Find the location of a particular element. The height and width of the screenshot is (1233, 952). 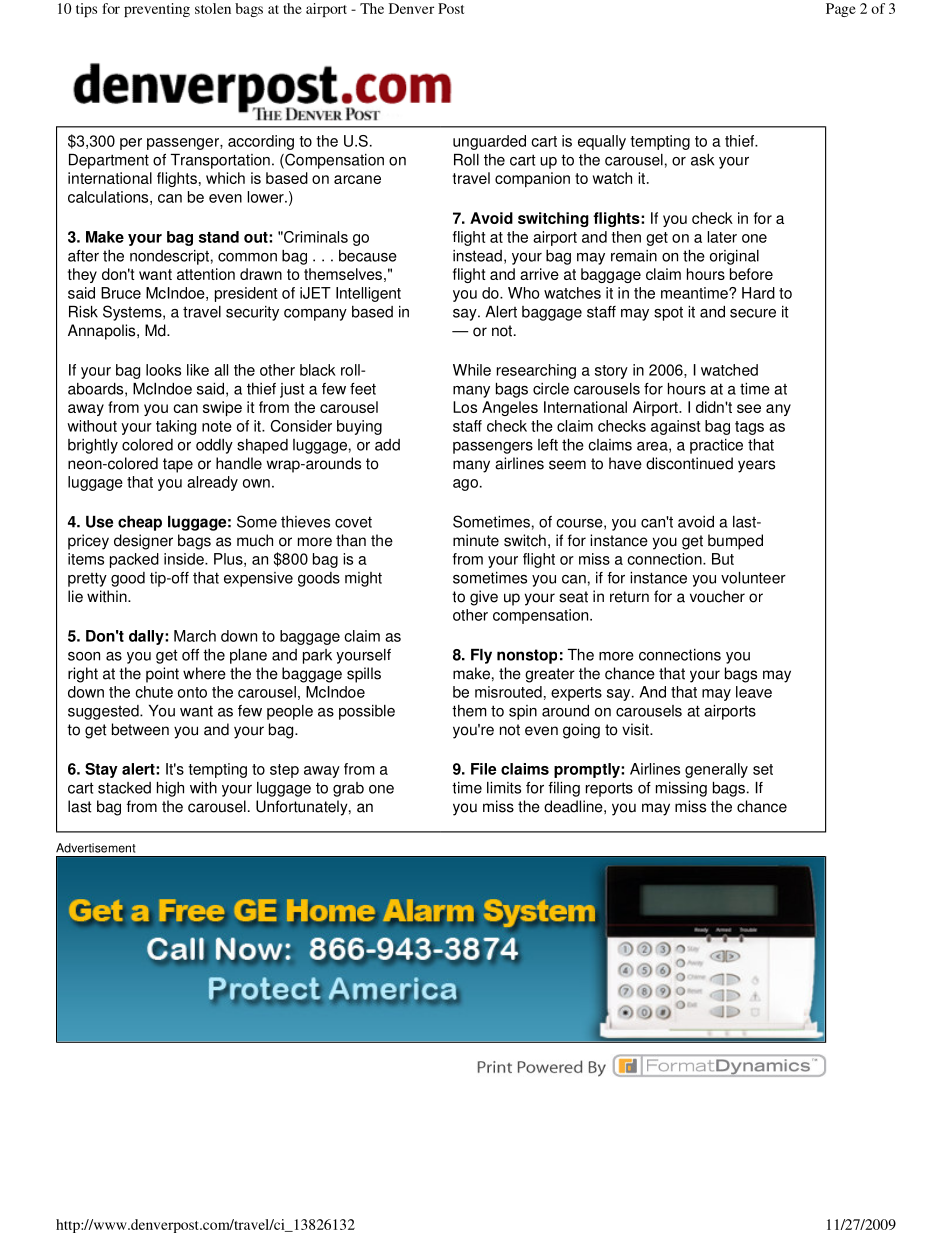

companion is located at coordinates (532, 179).
